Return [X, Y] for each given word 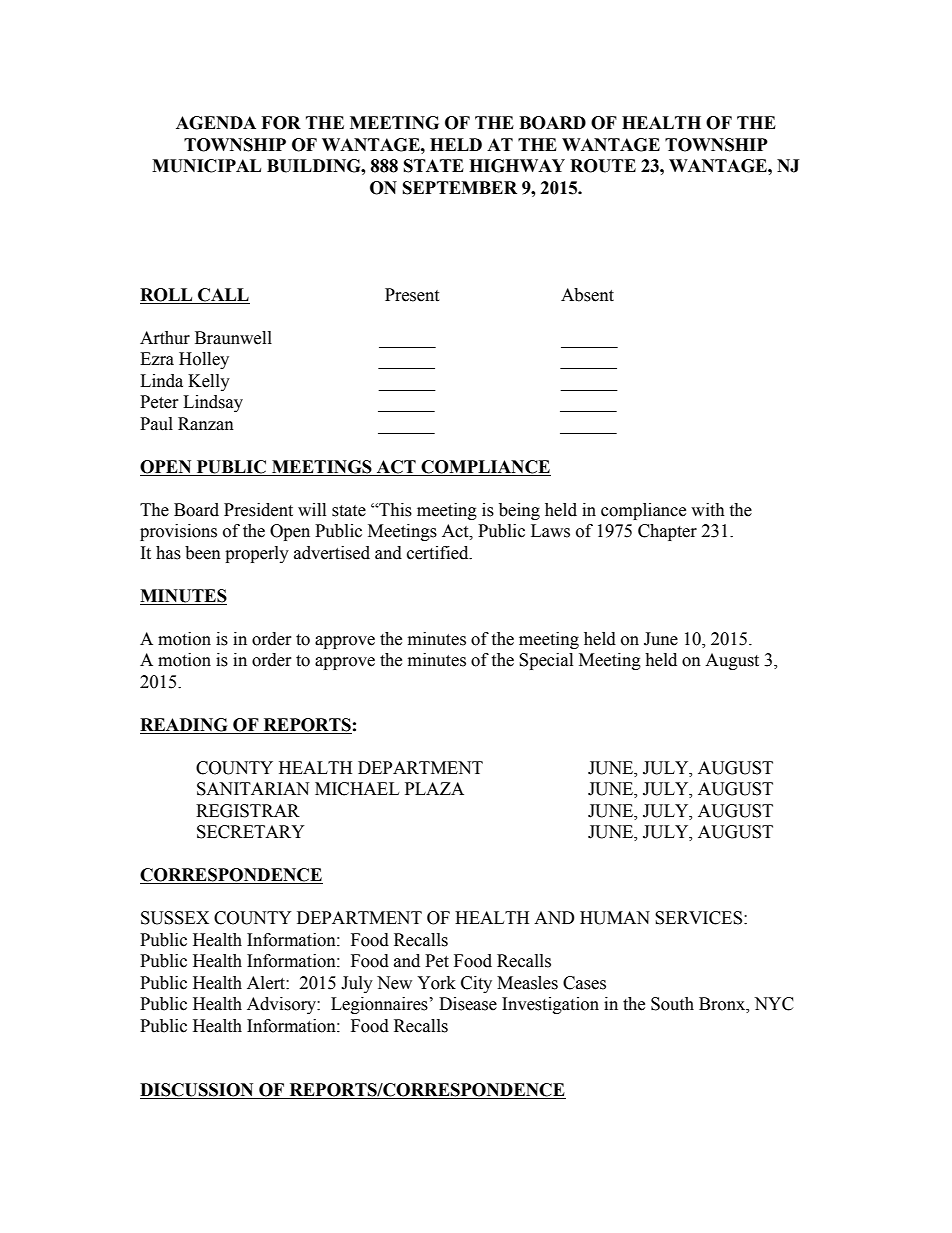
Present [412, 295]
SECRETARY [251, 832]
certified [439, 553]
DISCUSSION [198, 1091]
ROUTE [603, 166]
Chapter [667, 532]
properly [257, 554]
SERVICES [700, 918]
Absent [587, 295]
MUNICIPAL [206, 166]
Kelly [209, 382]
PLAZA [434, 788]
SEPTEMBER [460, 188]
